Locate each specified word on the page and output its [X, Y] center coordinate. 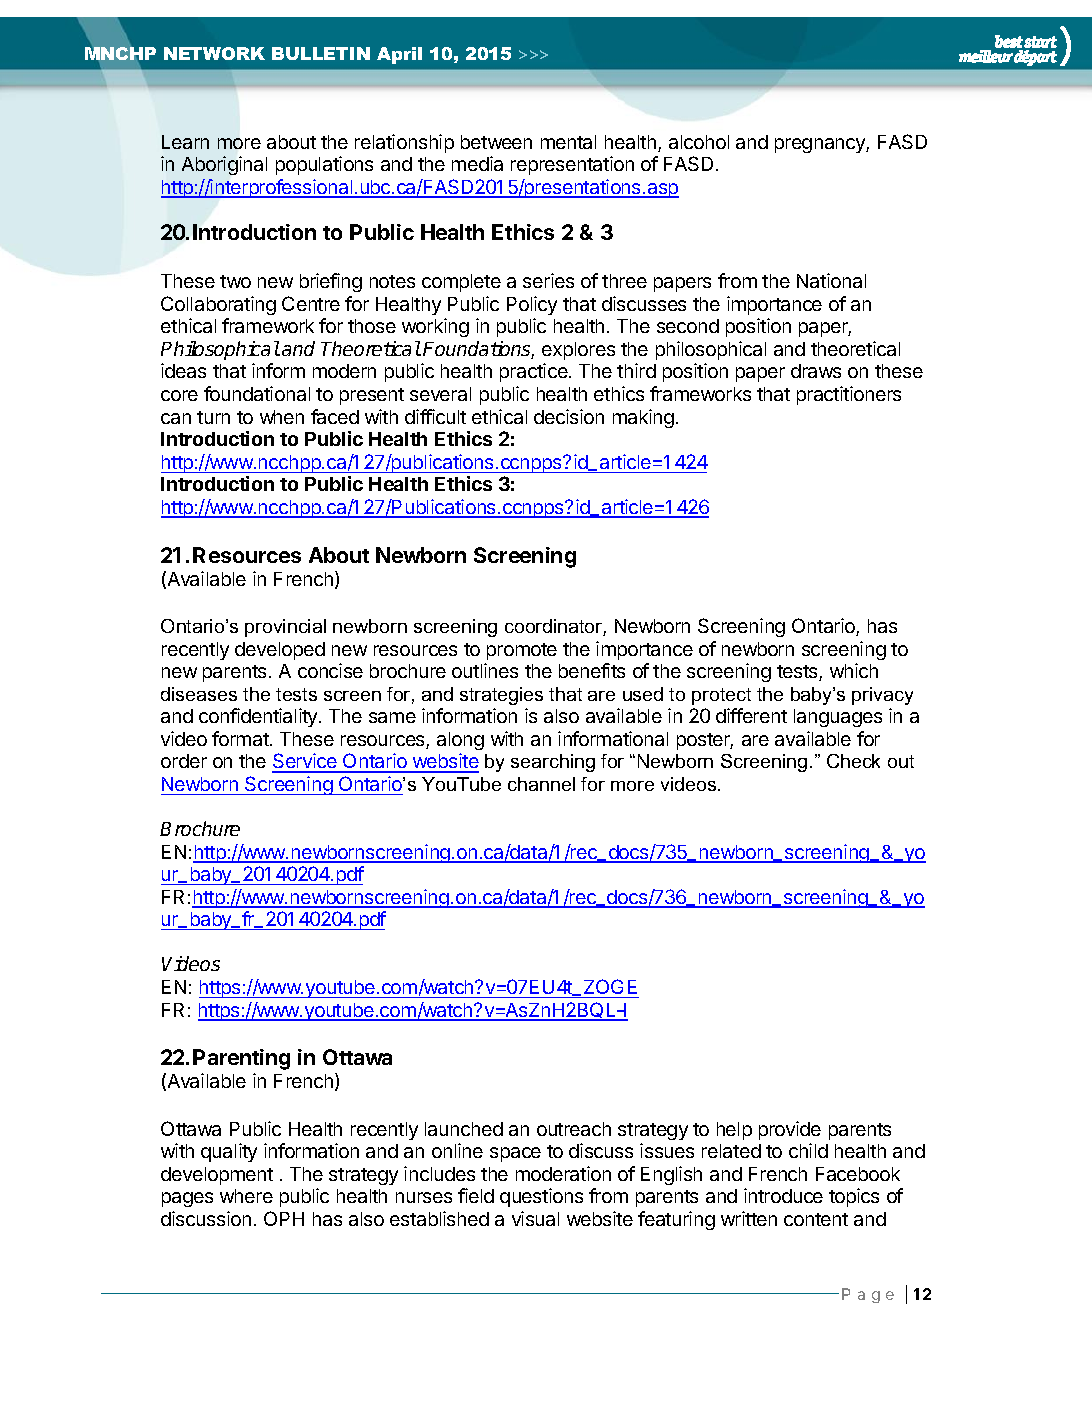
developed [280, 651]
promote [522, 651]
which [854, 670]
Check [853, 761]
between [496, 142]
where [246, 1196]
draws [816, 371]
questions [541, 1197]
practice [535, 372]
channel [541, 784]
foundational [257, 393]
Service [305, 762]
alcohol [699, 142]
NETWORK [214, 53]
